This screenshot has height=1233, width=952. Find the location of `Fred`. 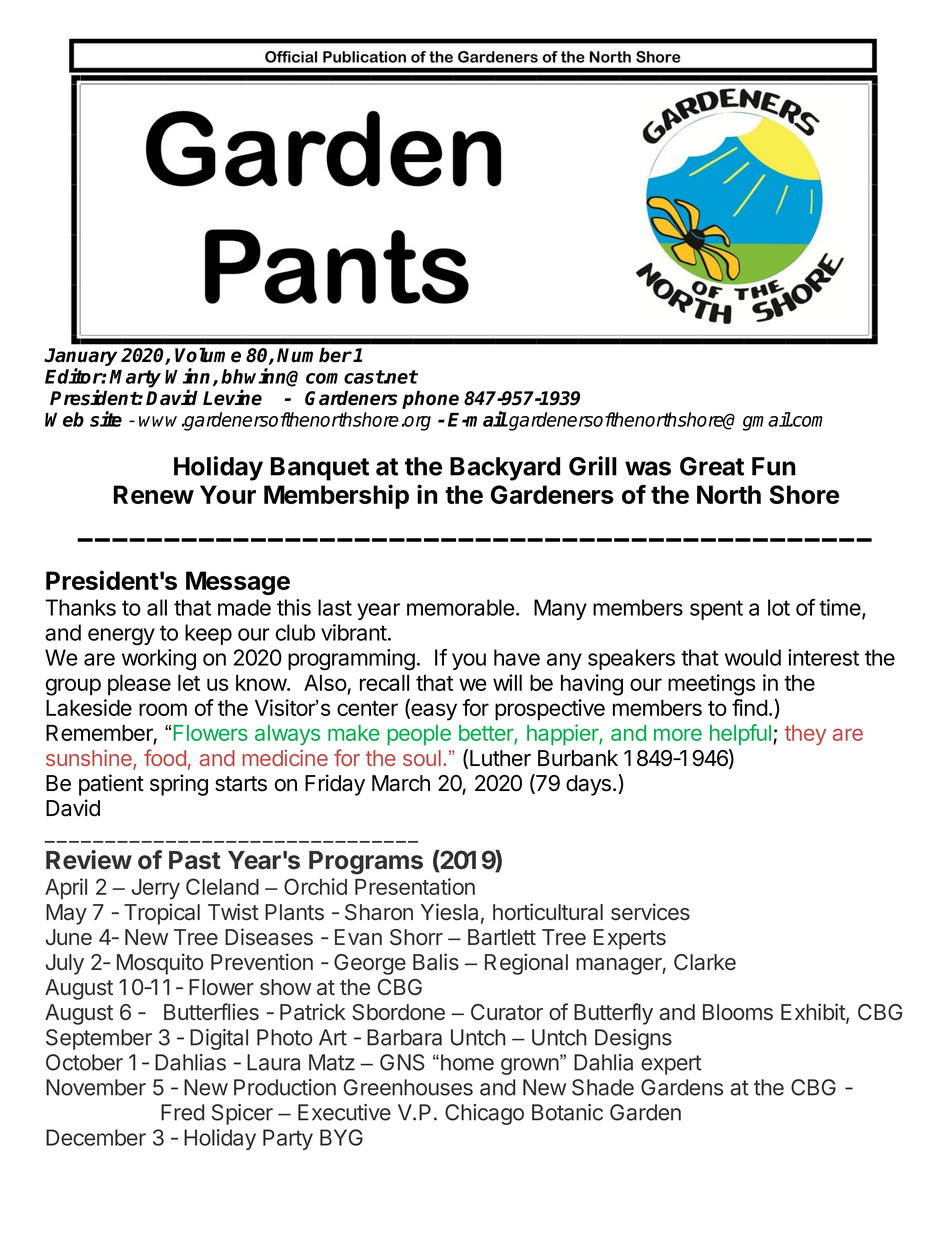

Fred is located at coordinates (182, 1112).
